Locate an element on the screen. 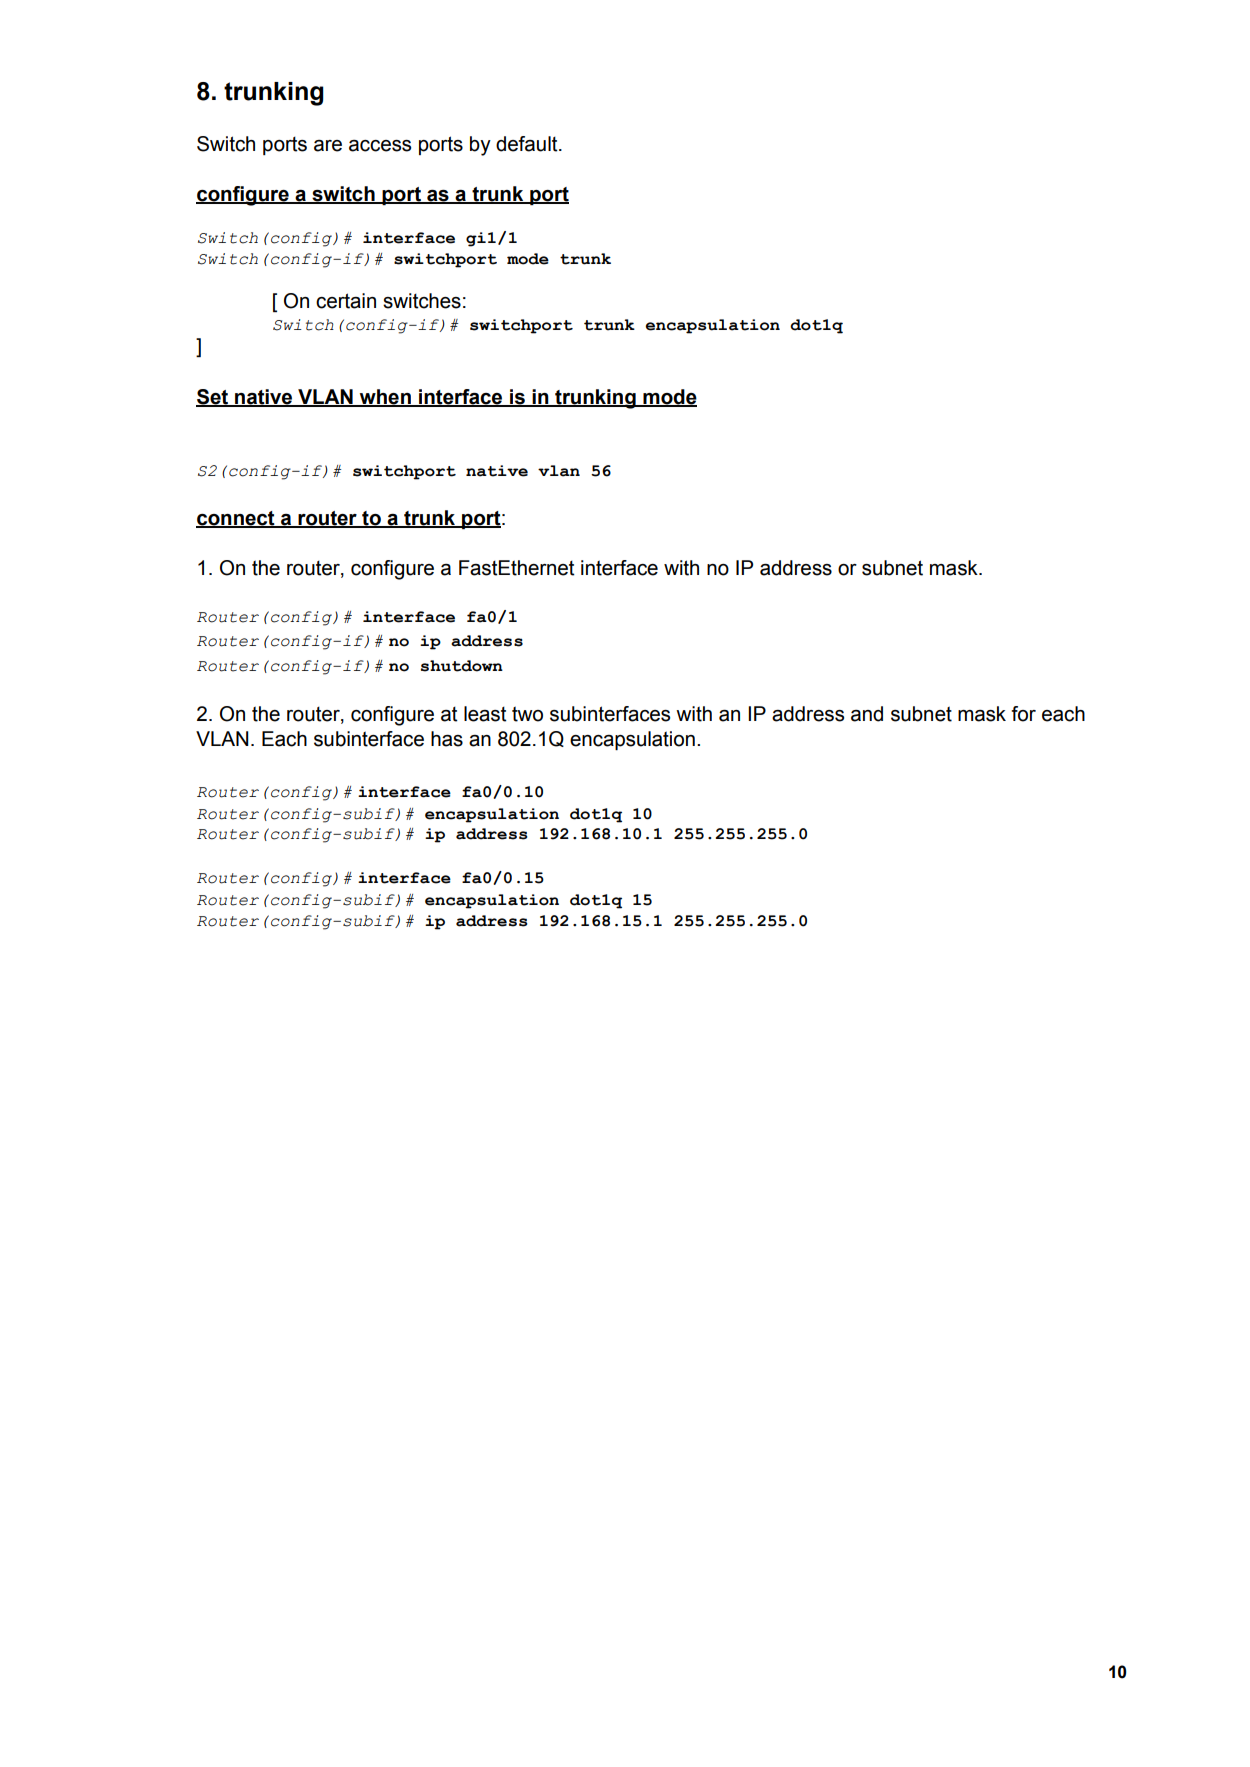  access is located at coordinates (380, 146).
